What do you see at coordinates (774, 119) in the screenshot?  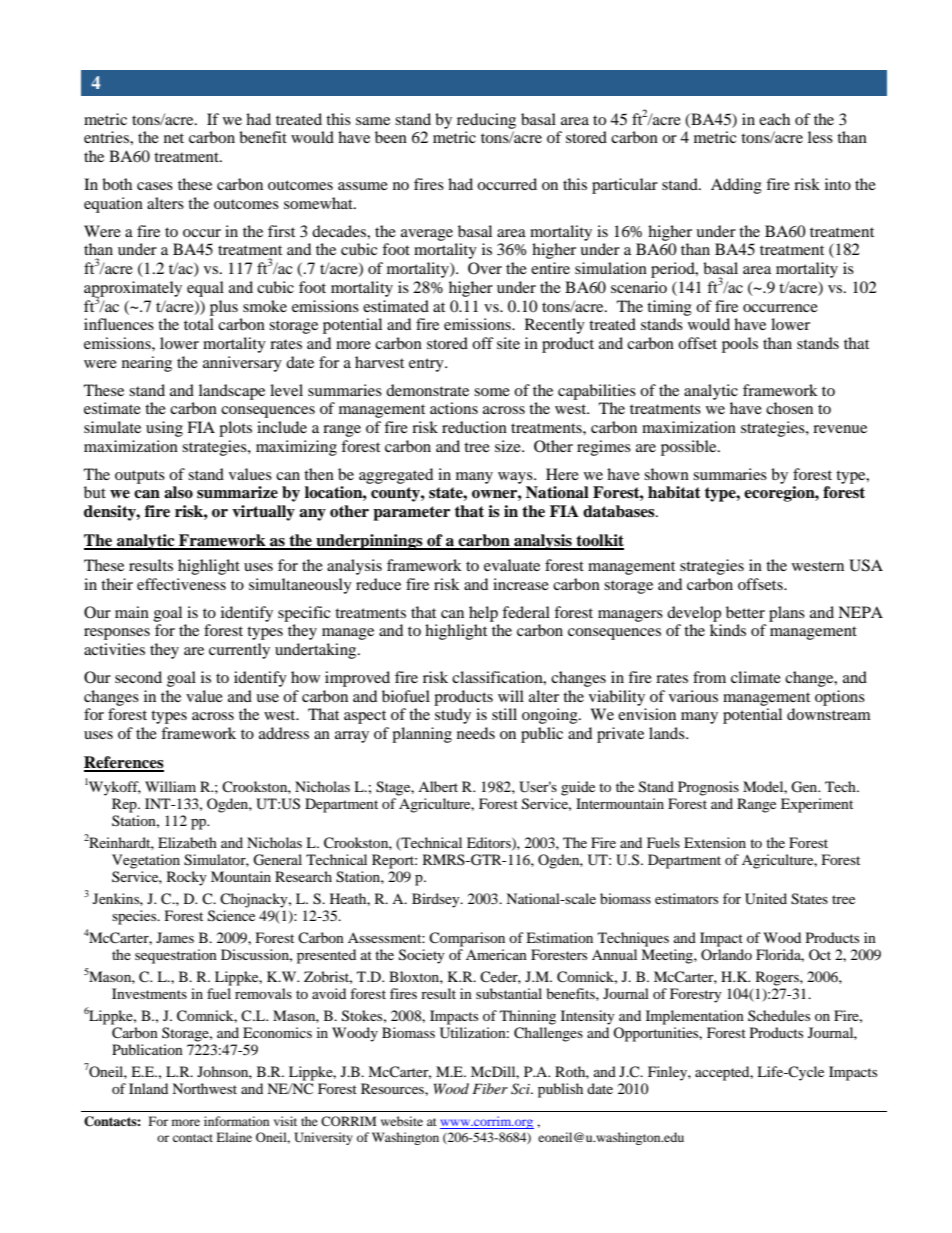 I see `each` at bounding box center [774, 119].
